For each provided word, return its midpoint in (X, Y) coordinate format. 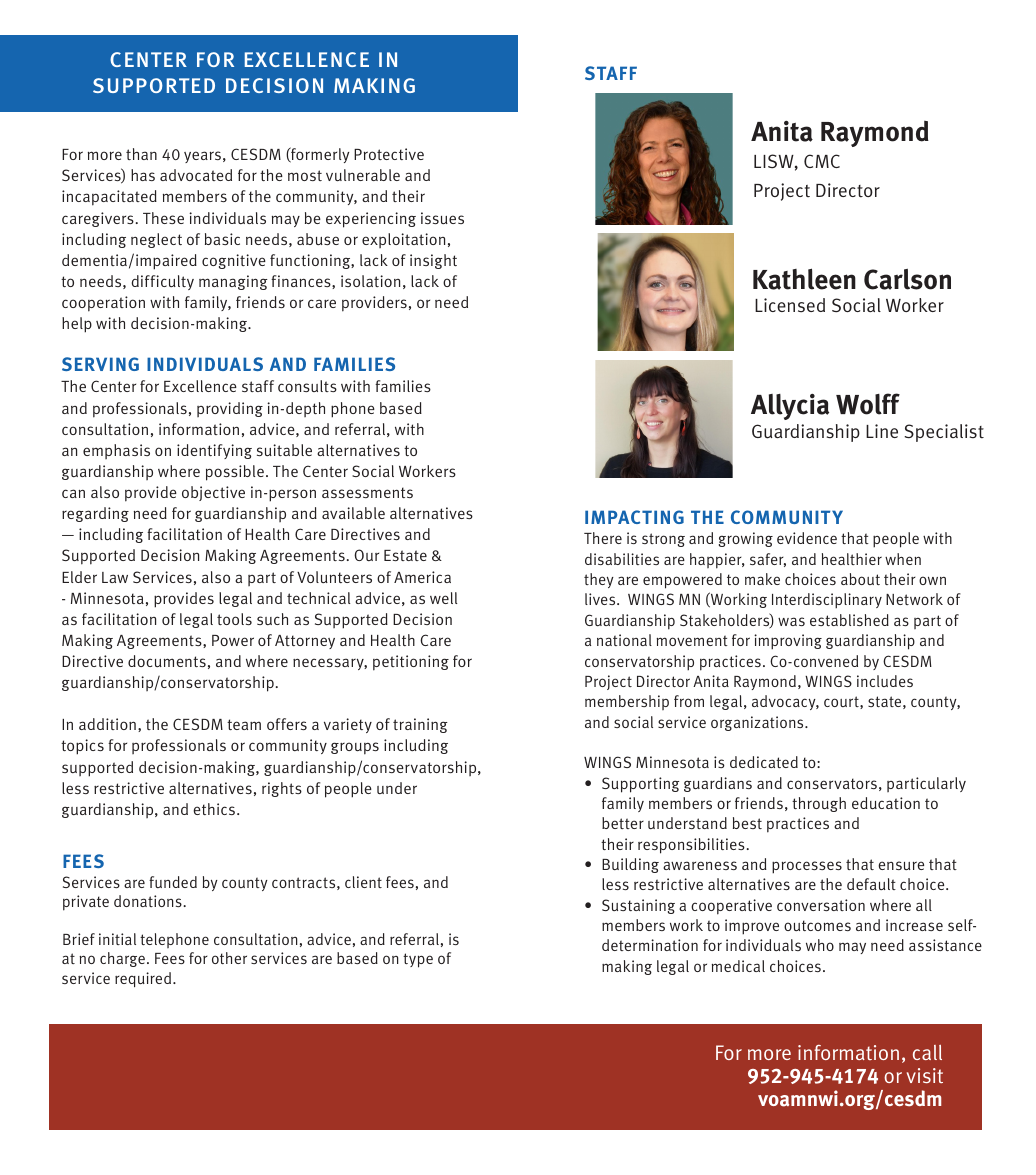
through (819, 804)
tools (234, 619)
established (849, 620)
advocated (196, 175)
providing (230, 409)
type (418, 960)
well (443, 598)
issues (442, 218)
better (623, 823)
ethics (215, 809)
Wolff (868, 404)
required (143, 979)
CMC (822, 161)
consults (307, 386)
